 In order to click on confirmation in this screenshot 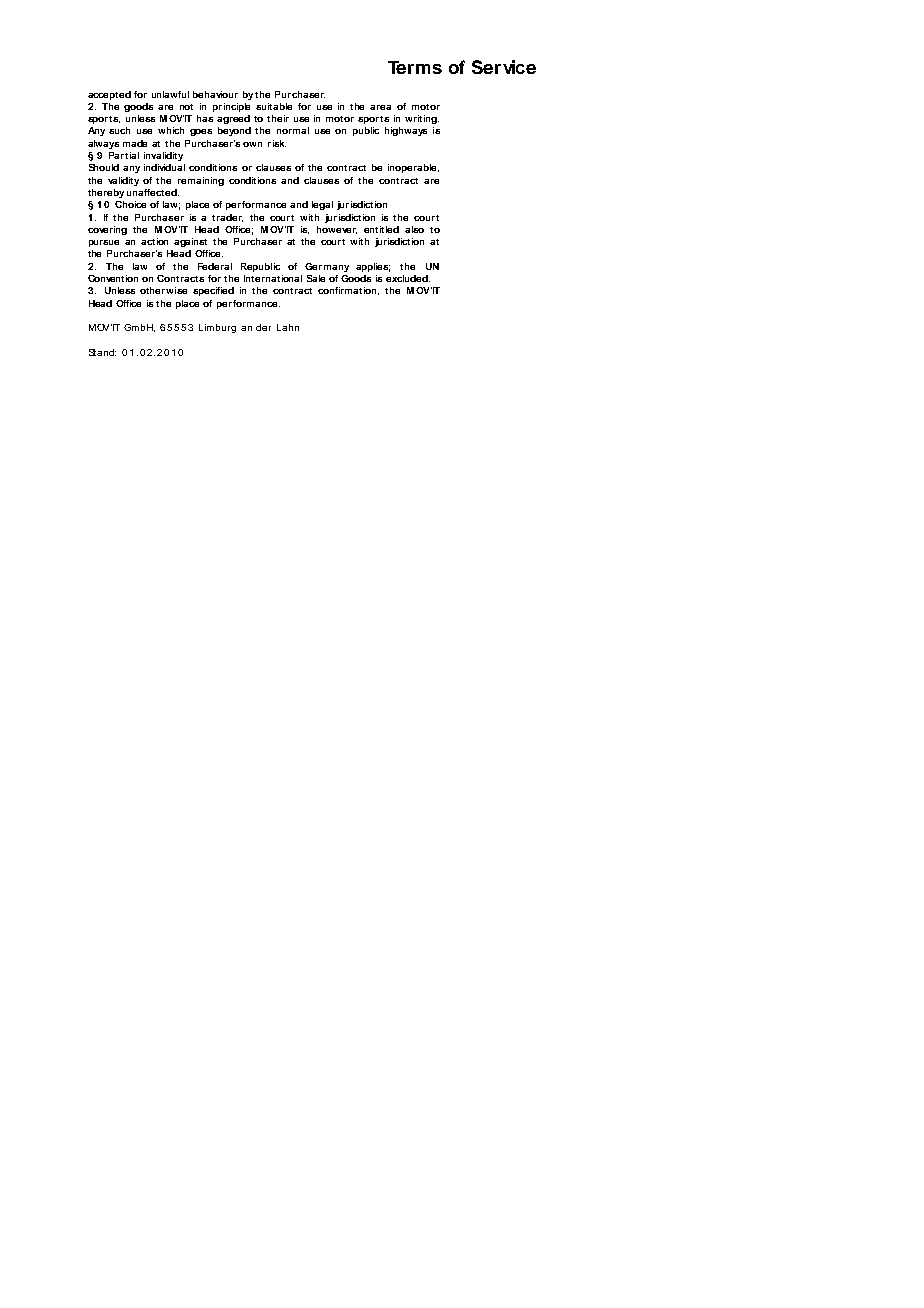, I will do `click(348, 291)`.
